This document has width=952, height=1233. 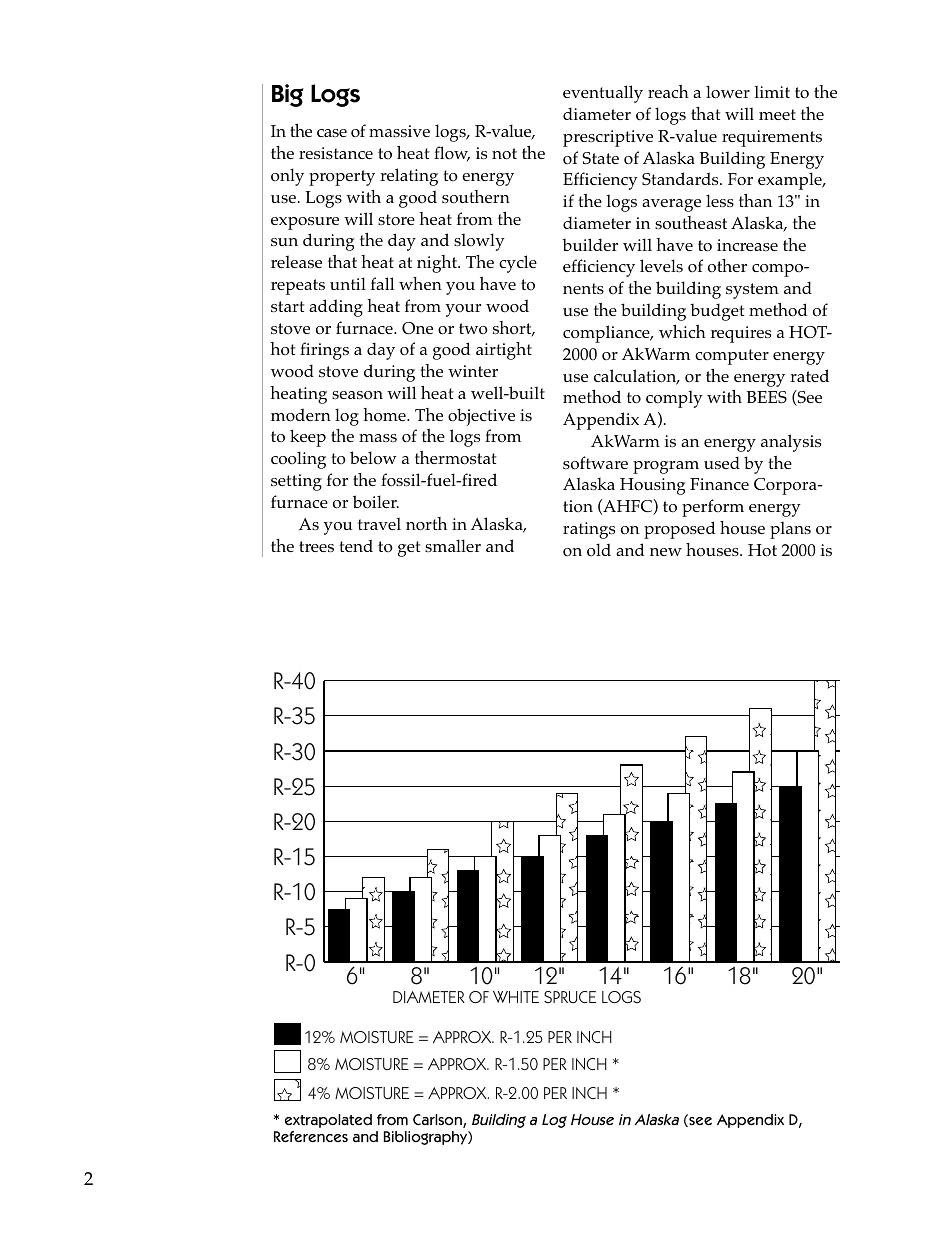 I want to click on old, so click(x=599, y=549).
